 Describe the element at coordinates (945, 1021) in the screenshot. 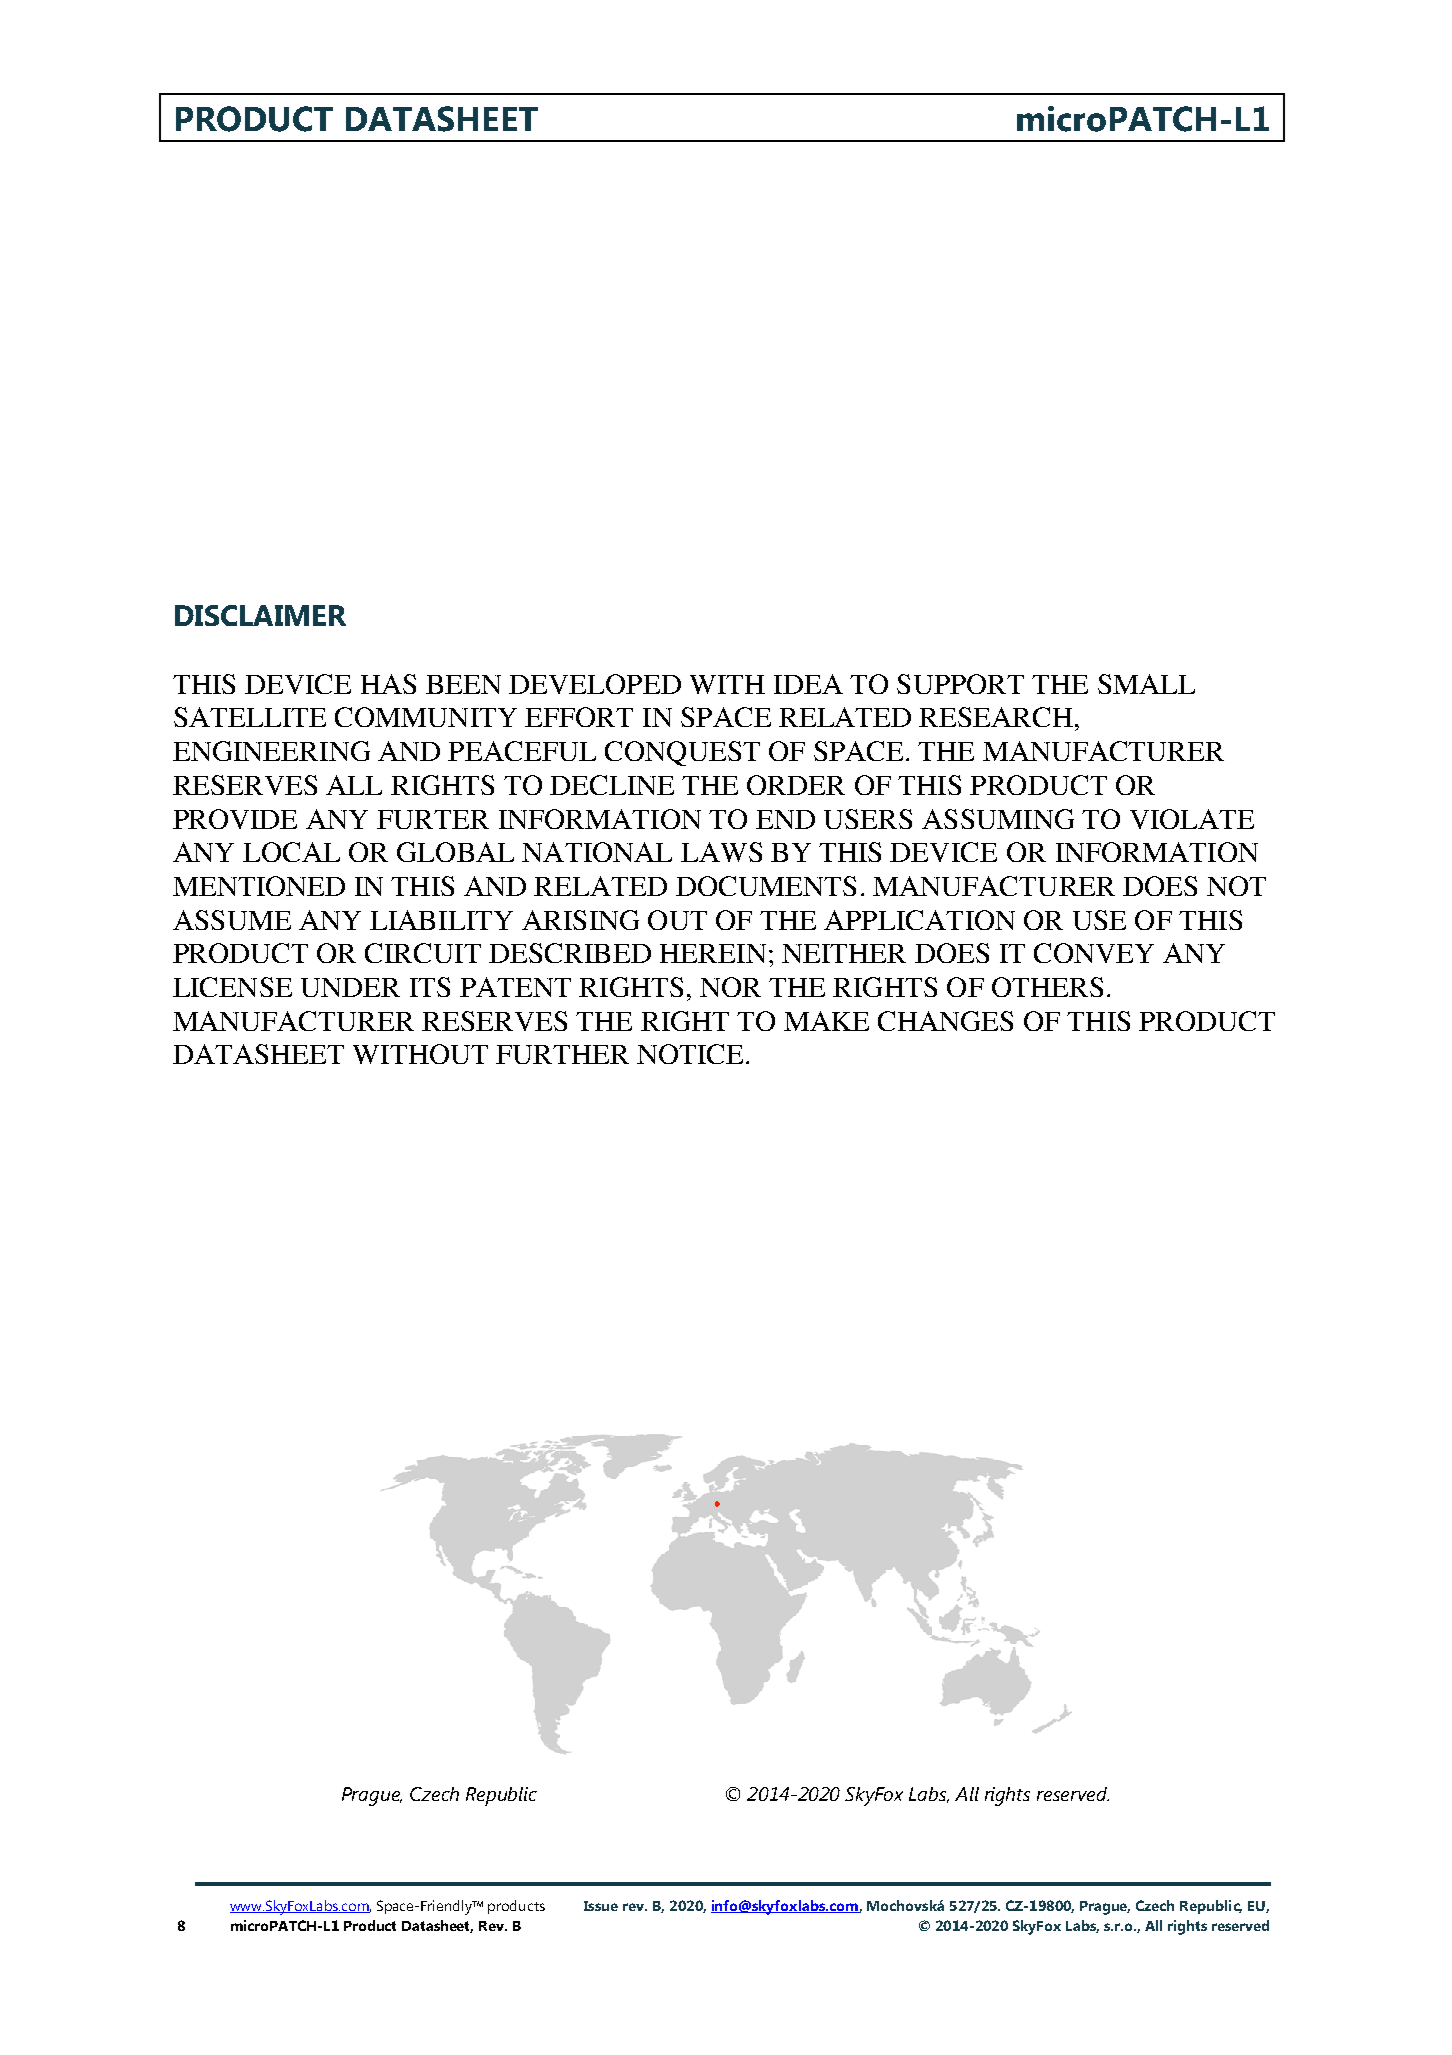

I see `CHANGES` at that location.
